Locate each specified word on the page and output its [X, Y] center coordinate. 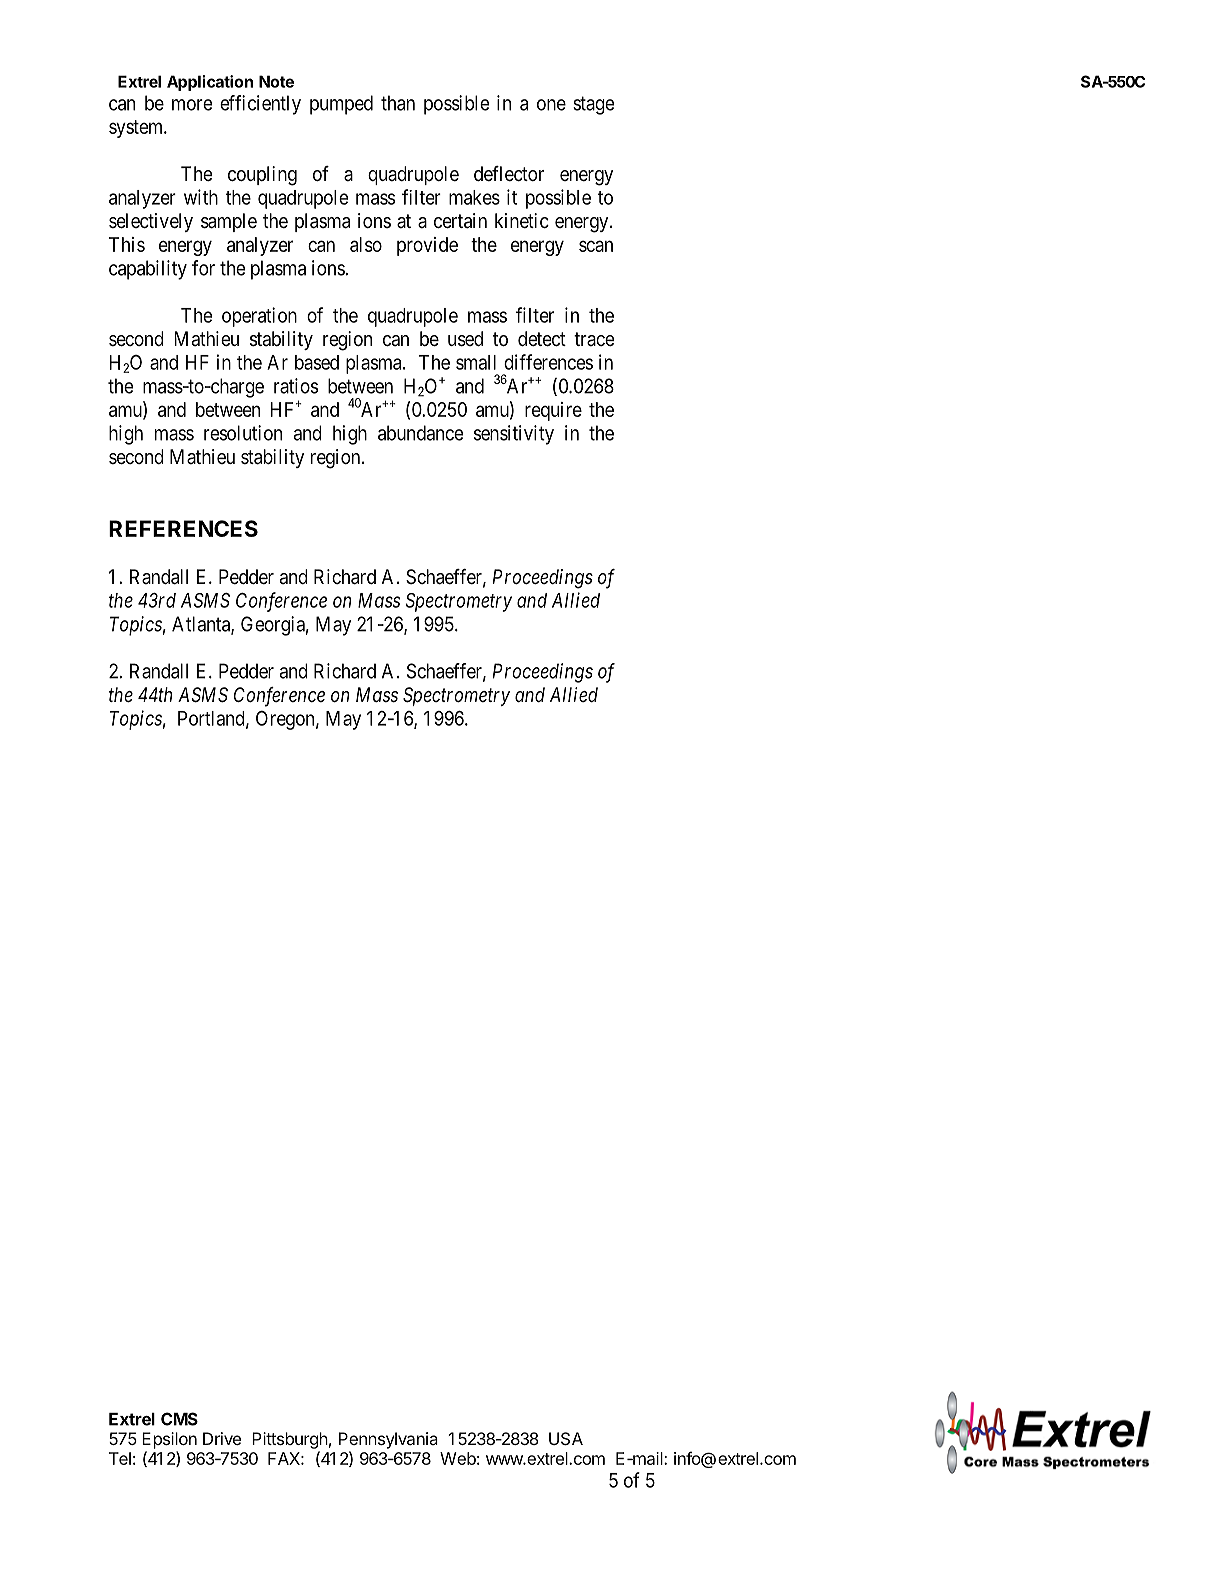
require [553, 411]
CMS [179, 1419]
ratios [296, 386]
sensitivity [514, 435]
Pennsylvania [388, 1440]
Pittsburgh [290, 1440]
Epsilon [169, 1440]
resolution [243, 433]
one [551, 105]
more [192, 105]
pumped [341, 105]
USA [566, 1438]
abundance [420, 433]
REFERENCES [183, 528]
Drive [222, 1438]
